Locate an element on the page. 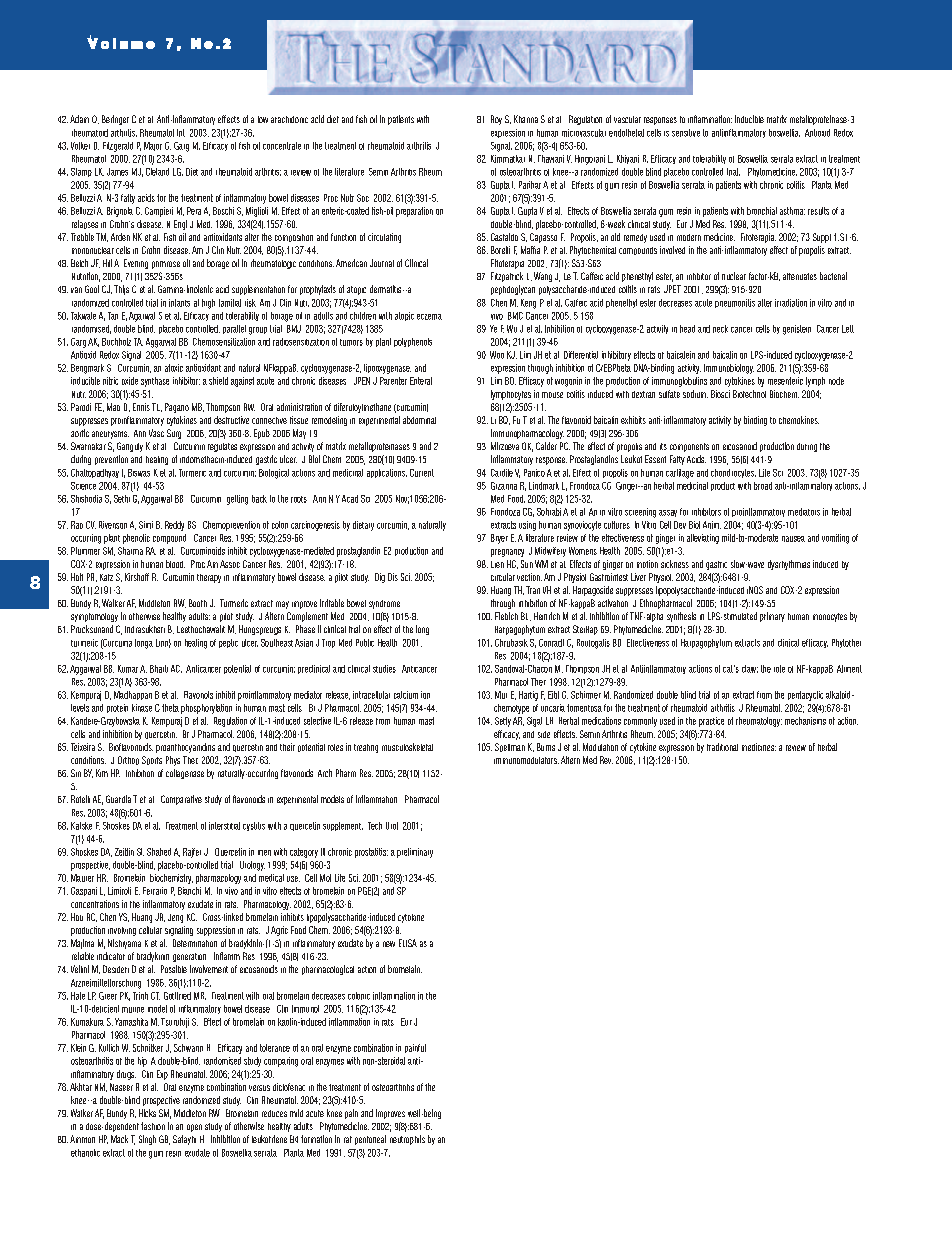  broad is located at coordinates (763, 486).
